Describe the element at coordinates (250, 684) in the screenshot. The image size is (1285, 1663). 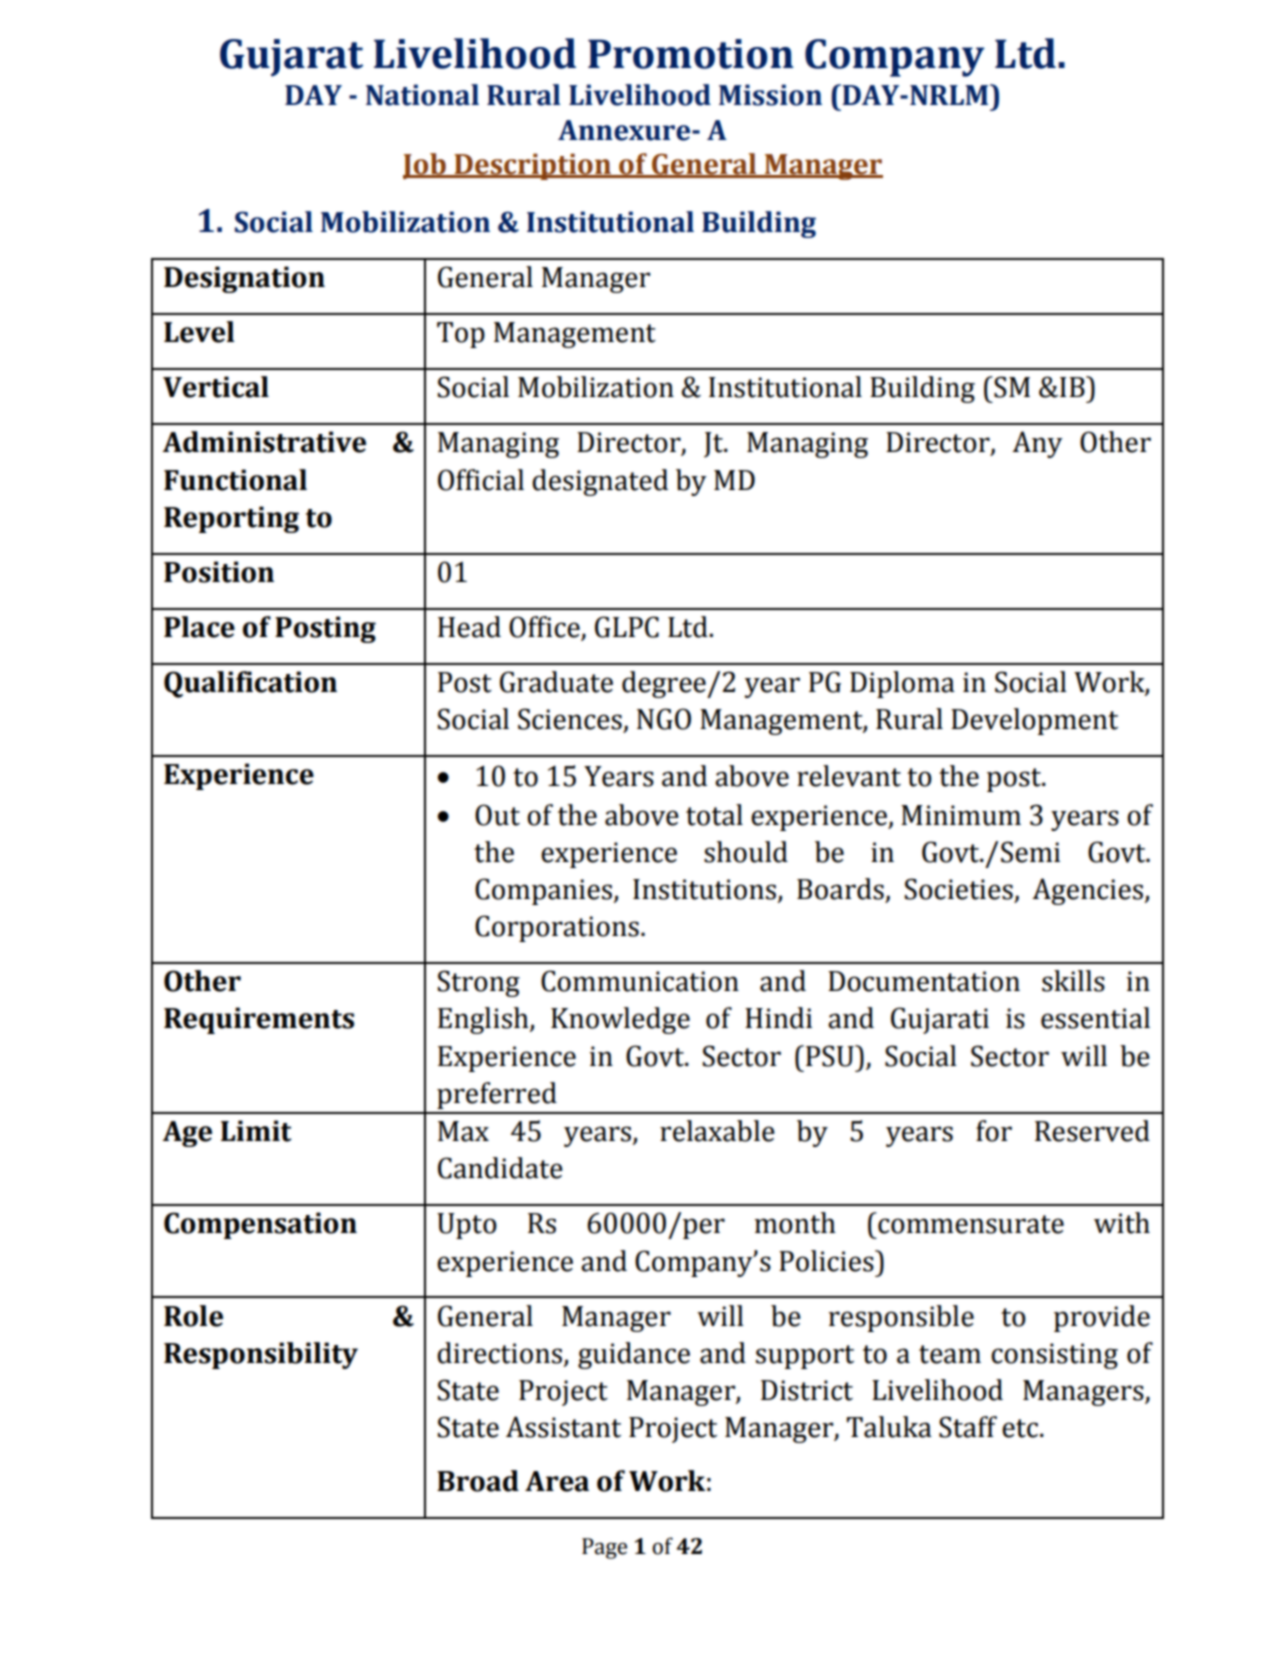
I see `Qualification` at that location.
